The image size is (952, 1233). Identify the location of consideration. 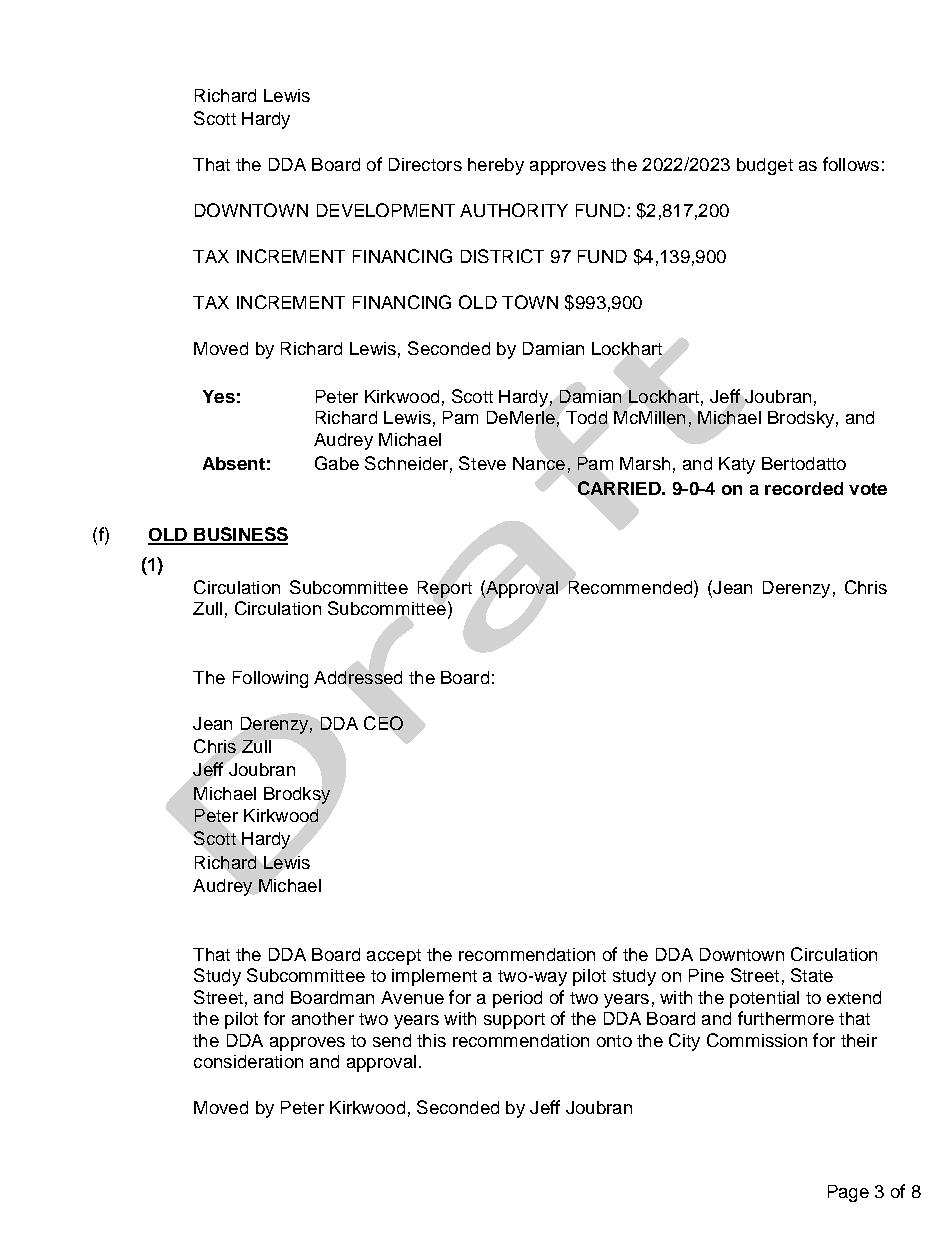
(248, 1061).
